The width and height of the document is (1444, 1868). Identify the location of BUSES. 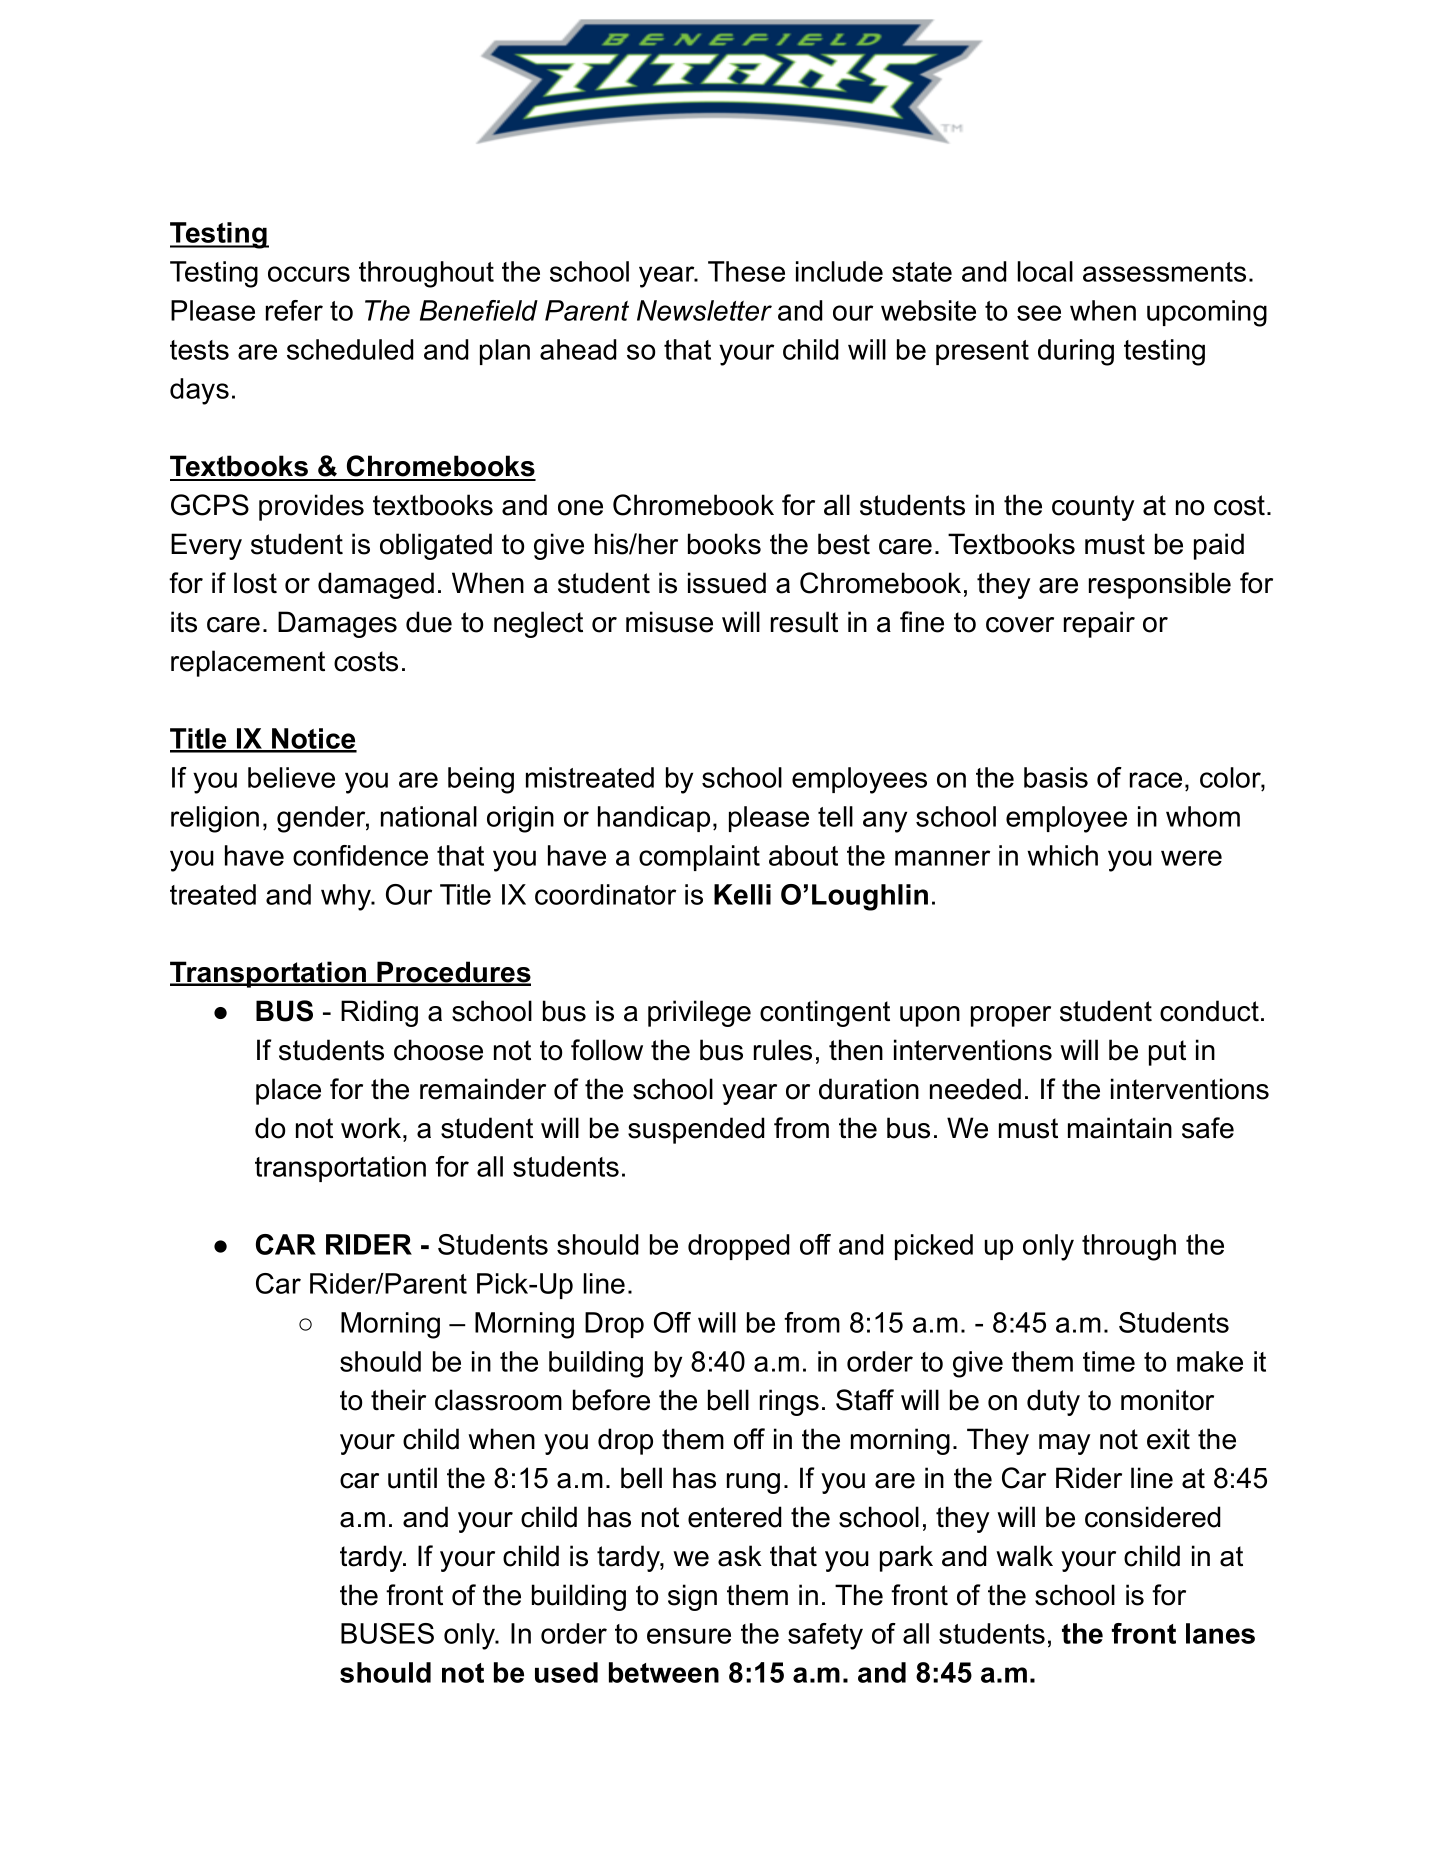
(387, 1633).
